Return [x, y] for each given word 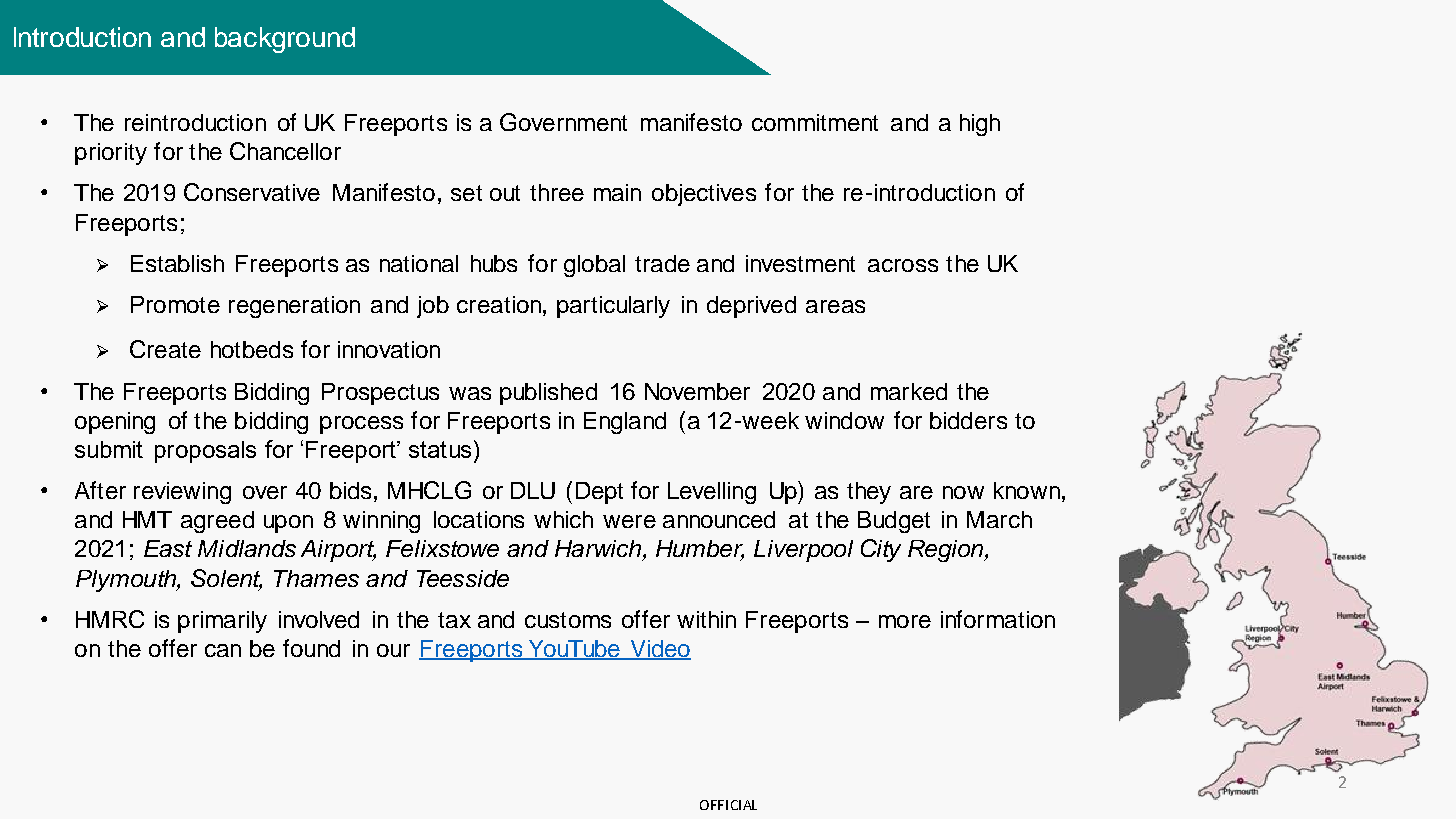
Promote [175, 304]
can [223, 650]
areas [835, 306]
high [980, 125]
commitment [815, 122]
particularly [613, 307]
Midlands [247, 548]
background [285, 40]
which [563, 519]
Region [947, 551]
